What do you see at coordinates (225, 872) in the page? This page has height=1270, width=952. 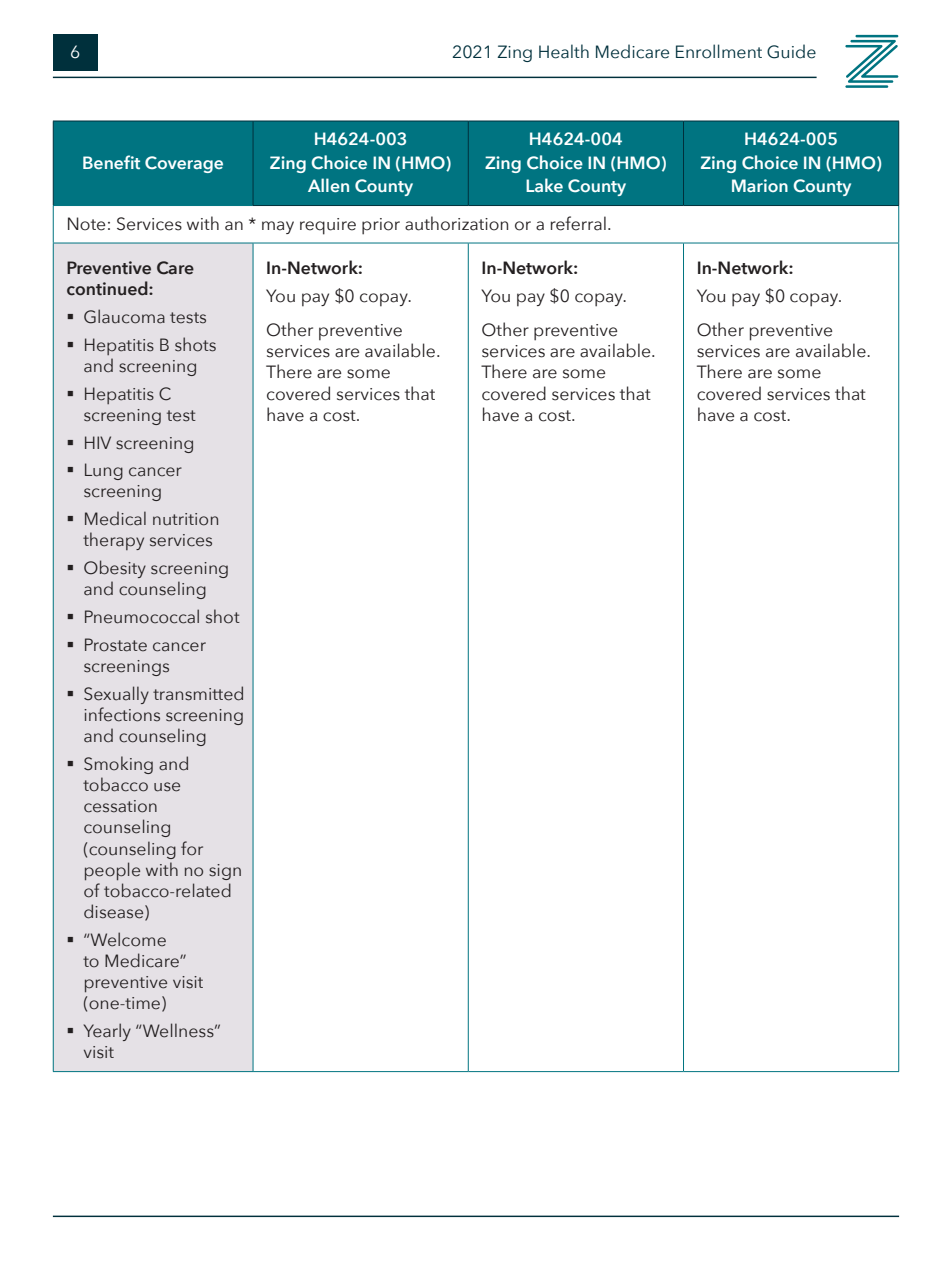 I see `sign` at bounding box center [225, 872].
